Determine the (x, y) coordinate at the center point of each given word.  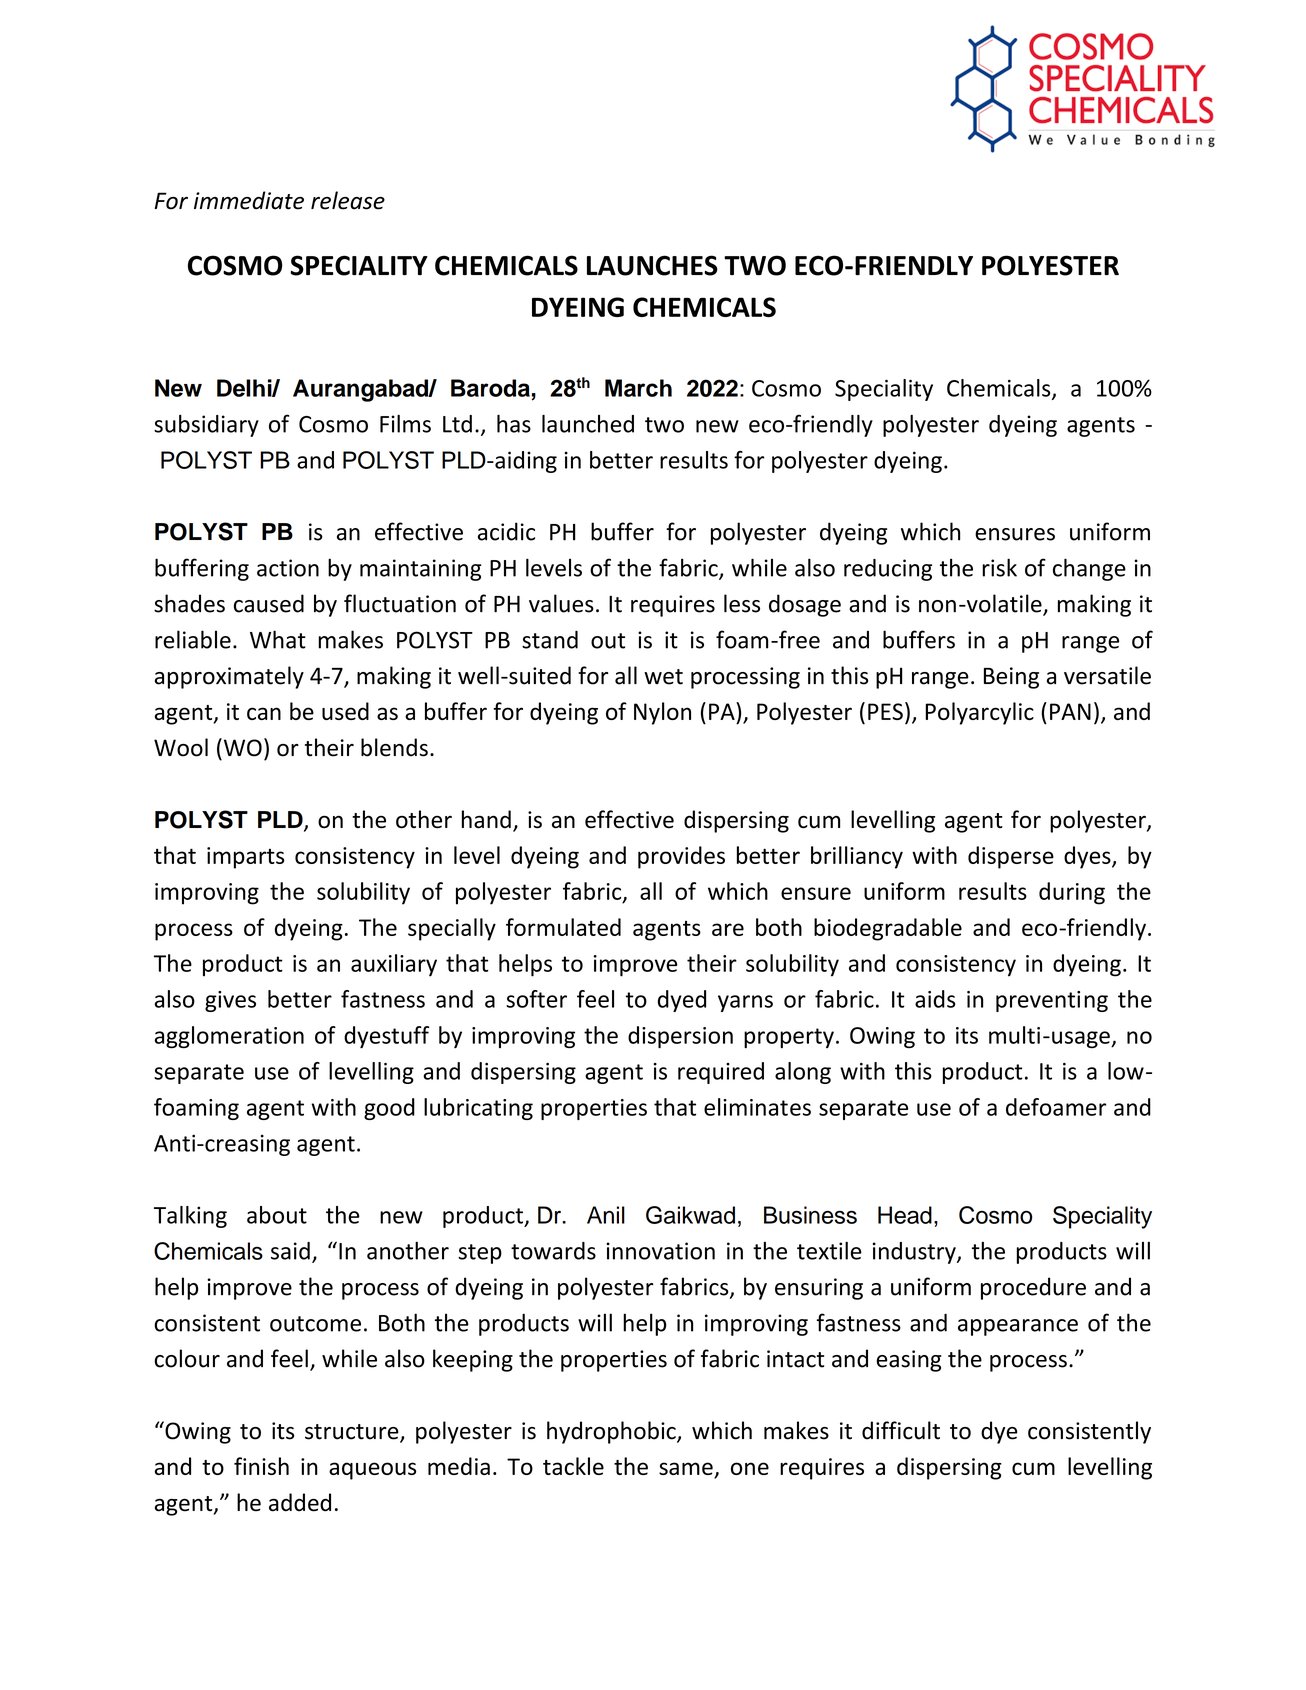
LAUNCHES (652, 265)
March (638, 388)
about (277, 1215)
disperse (1011, 857)
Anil (606, 1215)
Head (905, 1215)
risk (999, 567)
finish (261, 1466)
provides (681, 857)
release (348, 200)
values (561, 603)
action (288, 568)
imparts (245, 858)
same (687, 1470)
